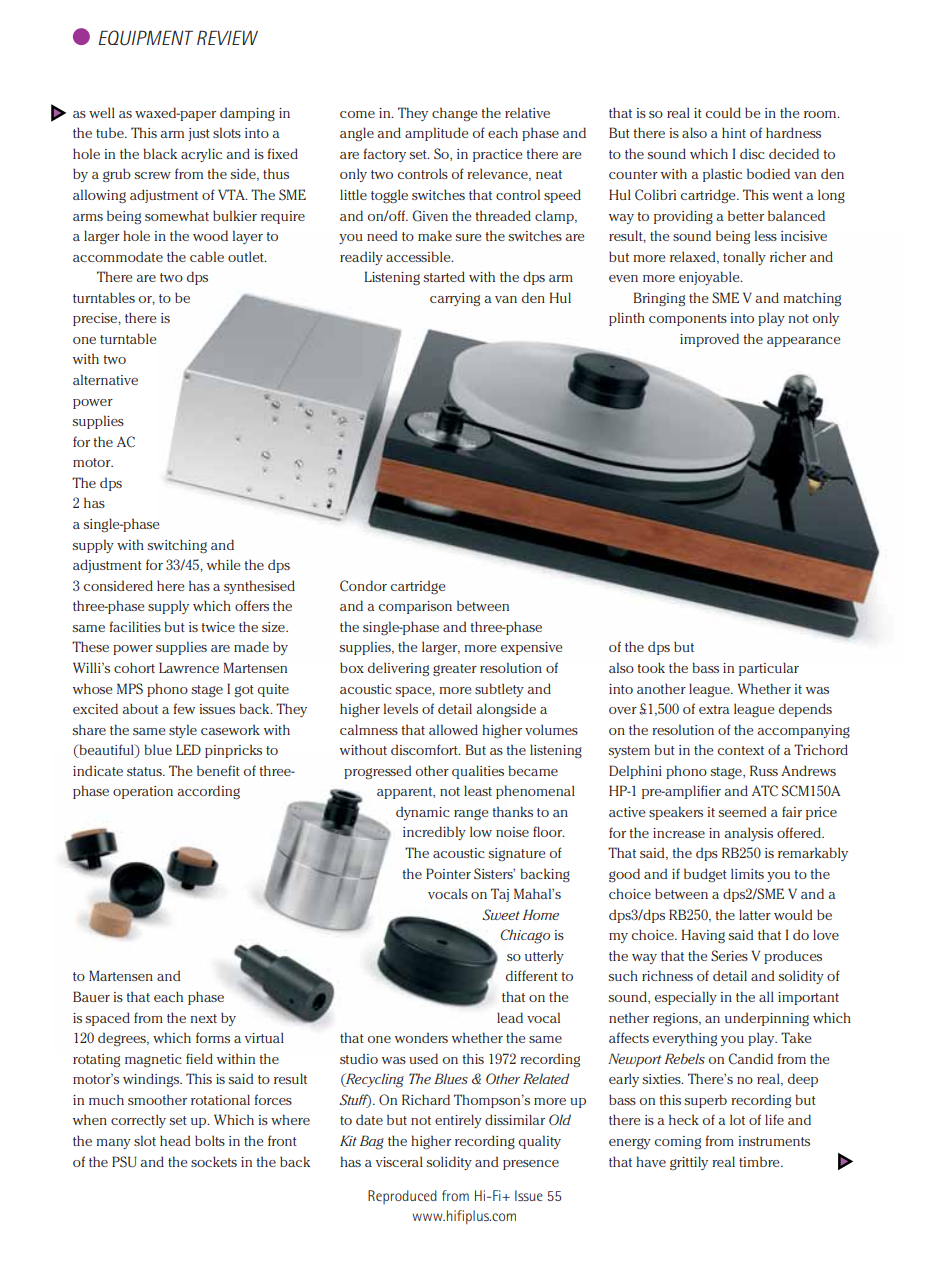 This screenshot has width=952, height=1263. What do you see at coordinates (501, 914) in the screenshot?
I see `Sweet` at bounding box center [501, 914].
